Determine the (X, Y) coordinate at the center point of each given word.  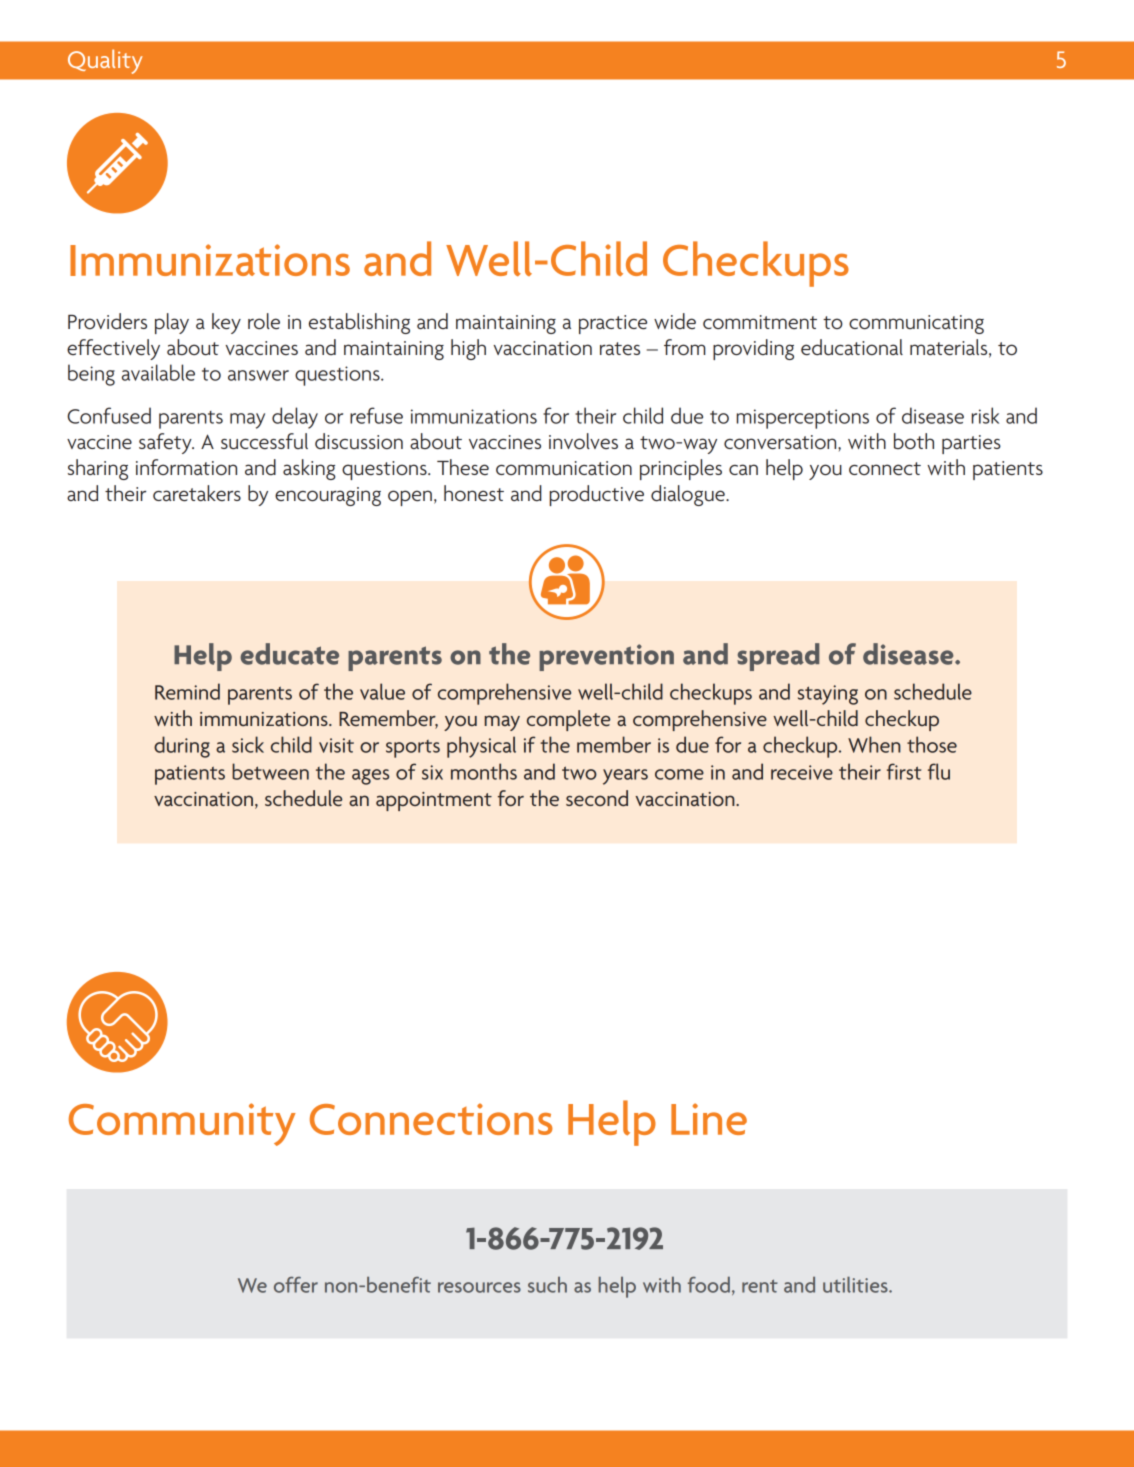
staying (828, 695)
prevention (606, 657)
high (468, 349)
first (904, 771)
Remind (187, 691)
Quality (105, 61)
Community (182, 1124)
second (597, 798)
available (158, 372)
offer (296, 1285)
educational (852, 347)
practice (613, 324)
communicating (916, 324)
